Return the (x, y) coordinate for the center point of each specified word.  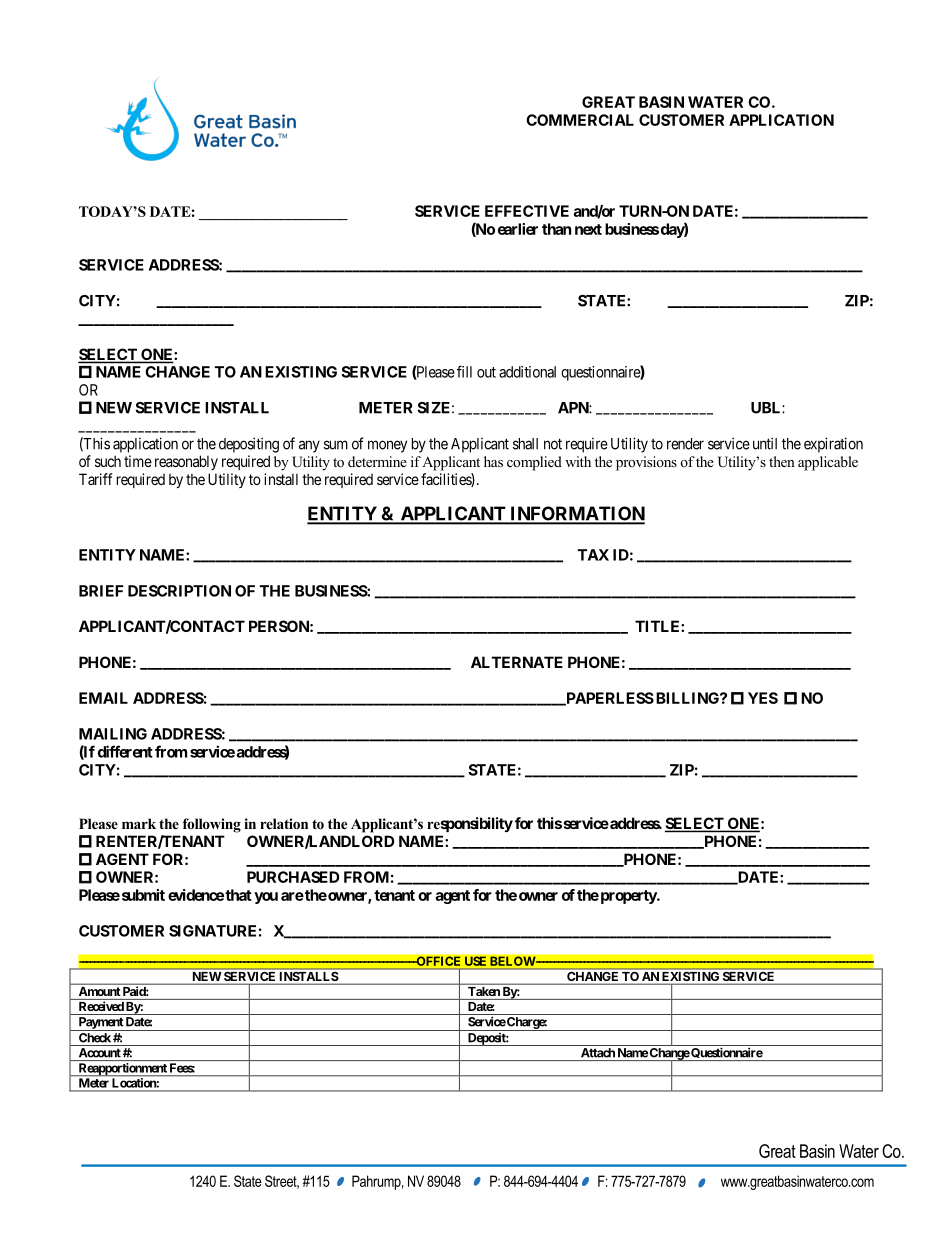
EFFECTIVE (527, 211)
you (266, 898)
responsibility (470, 824)
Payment (100, 1024)
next (588, 229)
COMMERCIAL (580, 120)
